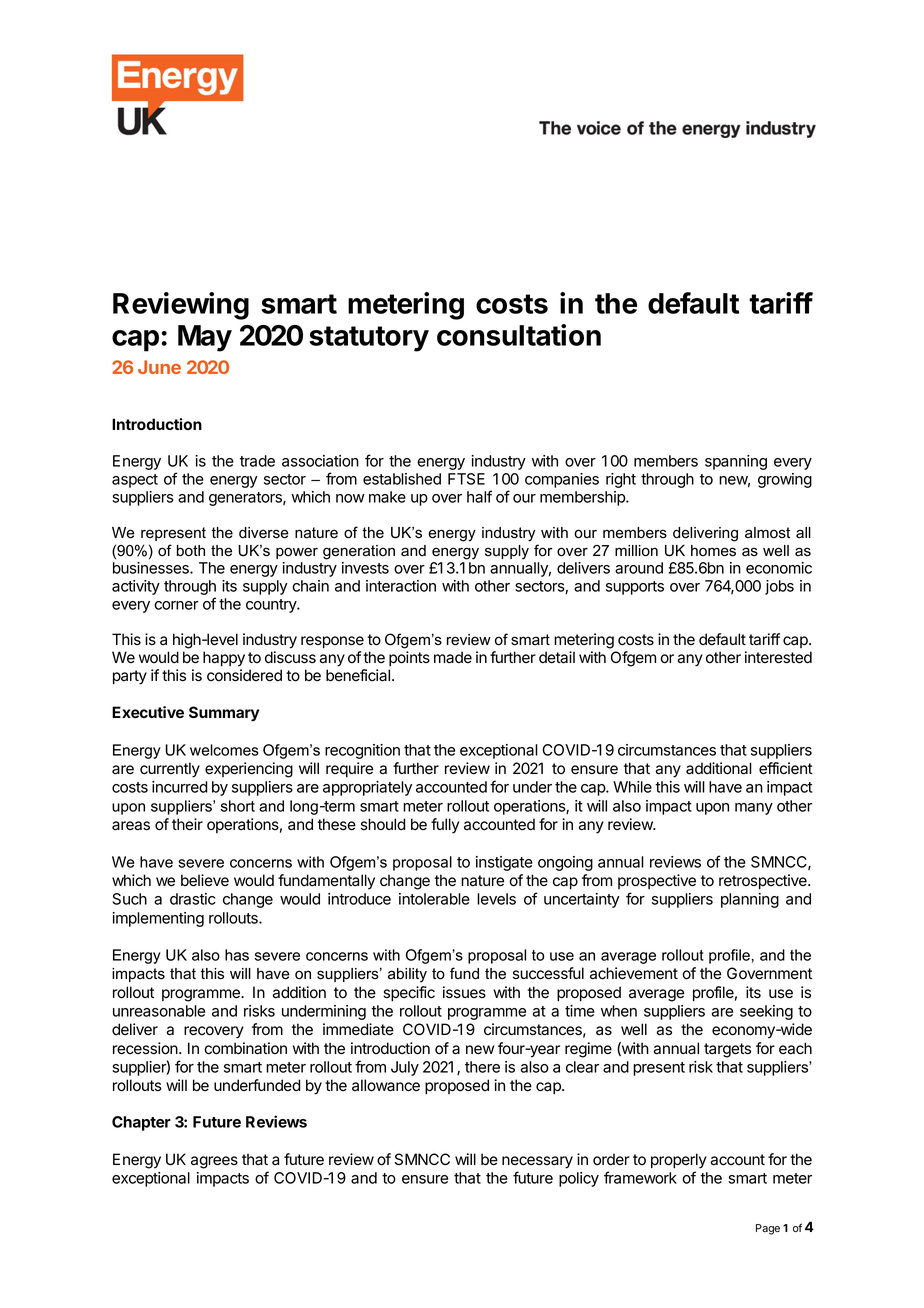 The width and height of the page is (924, 1308). I want to click on there, so click(482, 1067).
